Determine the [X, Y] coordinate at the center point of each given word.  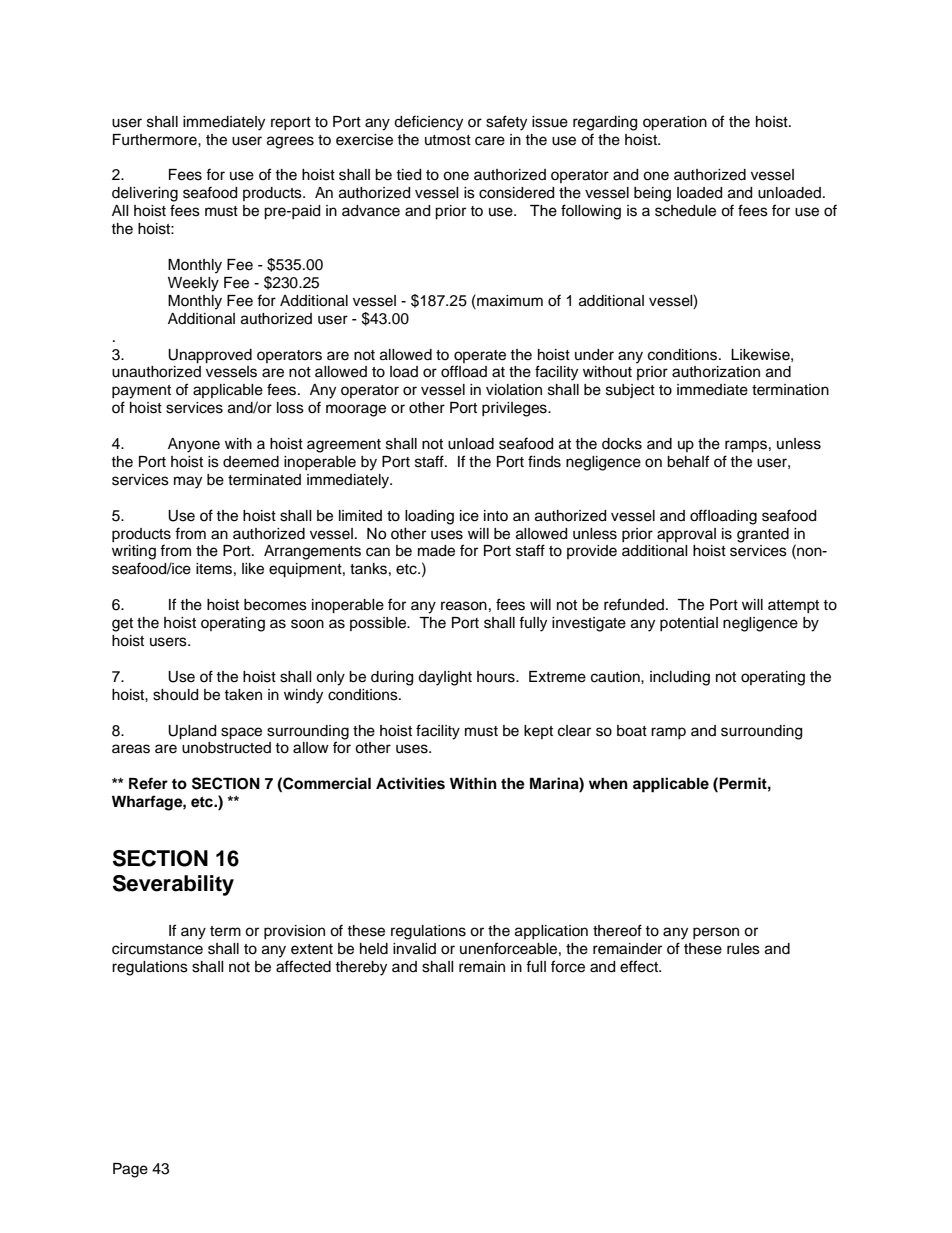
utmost [448, 140]
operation [675, 123]
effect [640, 966]
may [188, 482]
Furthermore [156, 140]
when [608, 783]
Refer [148, 783]
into [496, 515]
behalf [688, 461]
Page [130, 1170]
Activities [410, 783]
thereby [361, 968]
